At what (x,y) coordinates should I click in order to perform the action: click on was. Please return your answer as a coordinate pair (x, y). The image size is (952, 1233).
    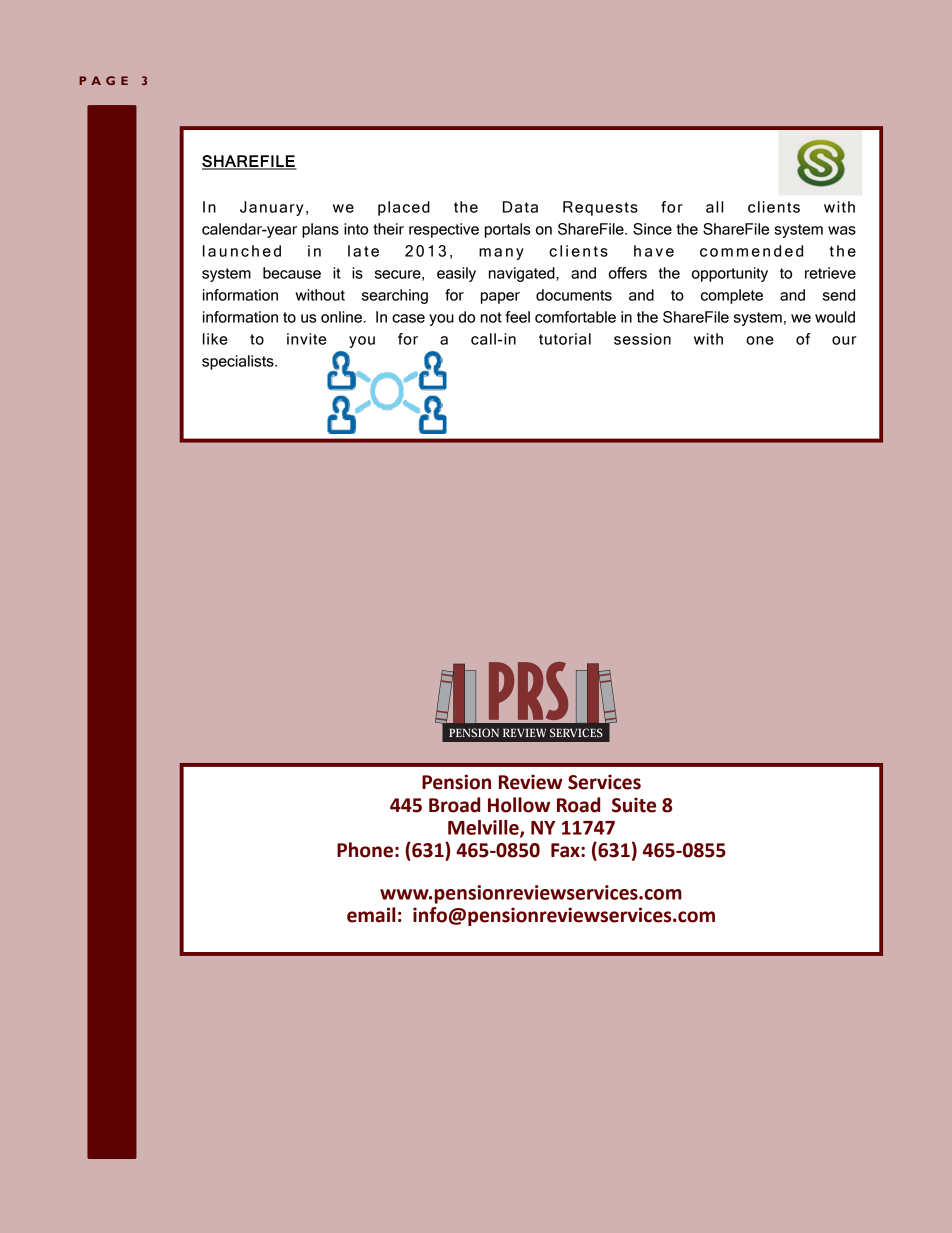
    Looking at the image, I should click on (842, 230).
